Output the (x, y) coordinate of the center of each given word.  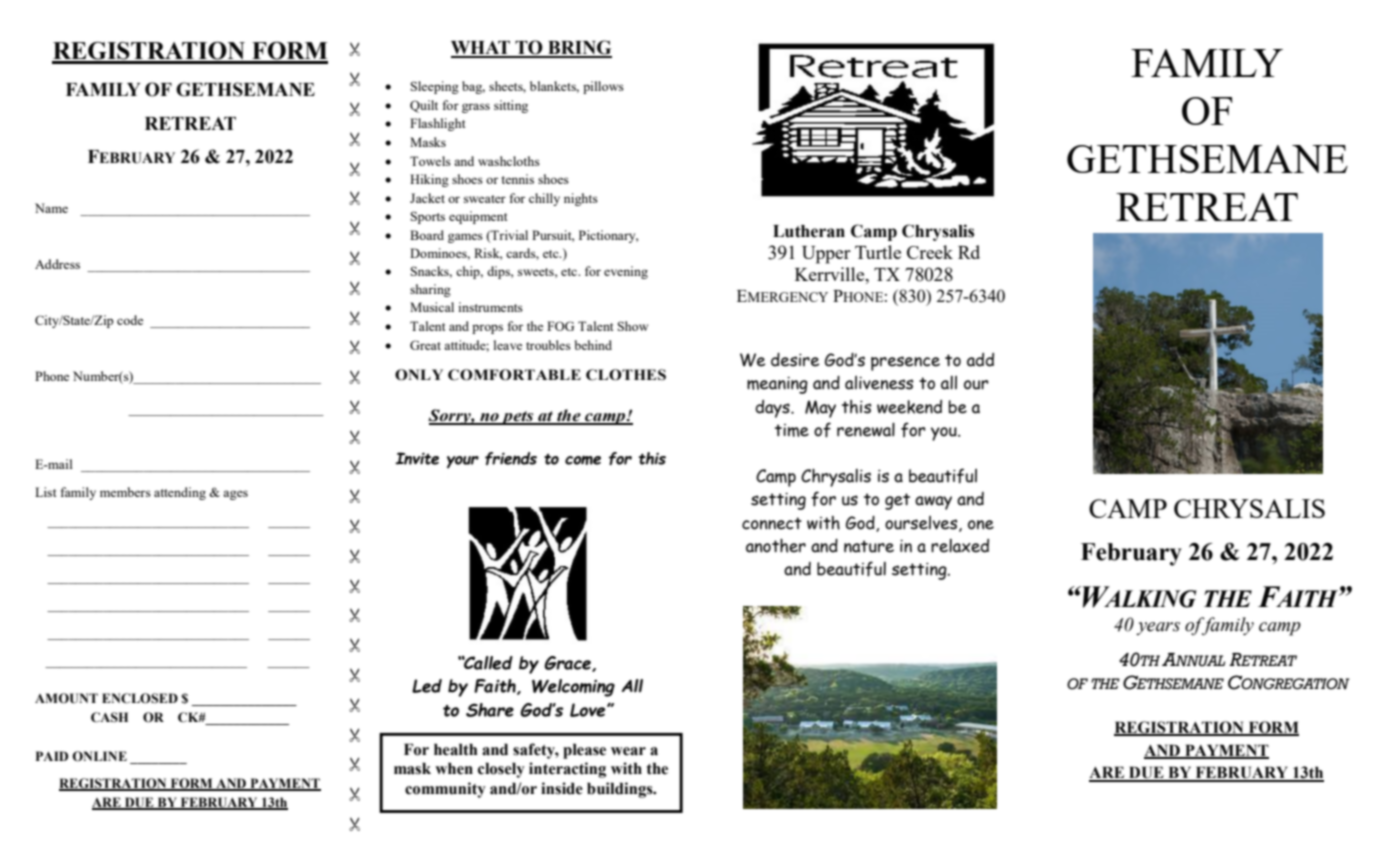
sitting (511, 106)
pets (518, 418)
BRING (579, 48)
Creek (930, 252)
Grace (568, 664)
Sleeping (435, 87)
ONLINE (99, 756)
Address (57, 264)
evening (626, 272)
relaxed (960, 546)
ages (235, 495)
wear (628, 751)
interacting (567, 770)
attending (180, 493)
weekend (909, 407)
